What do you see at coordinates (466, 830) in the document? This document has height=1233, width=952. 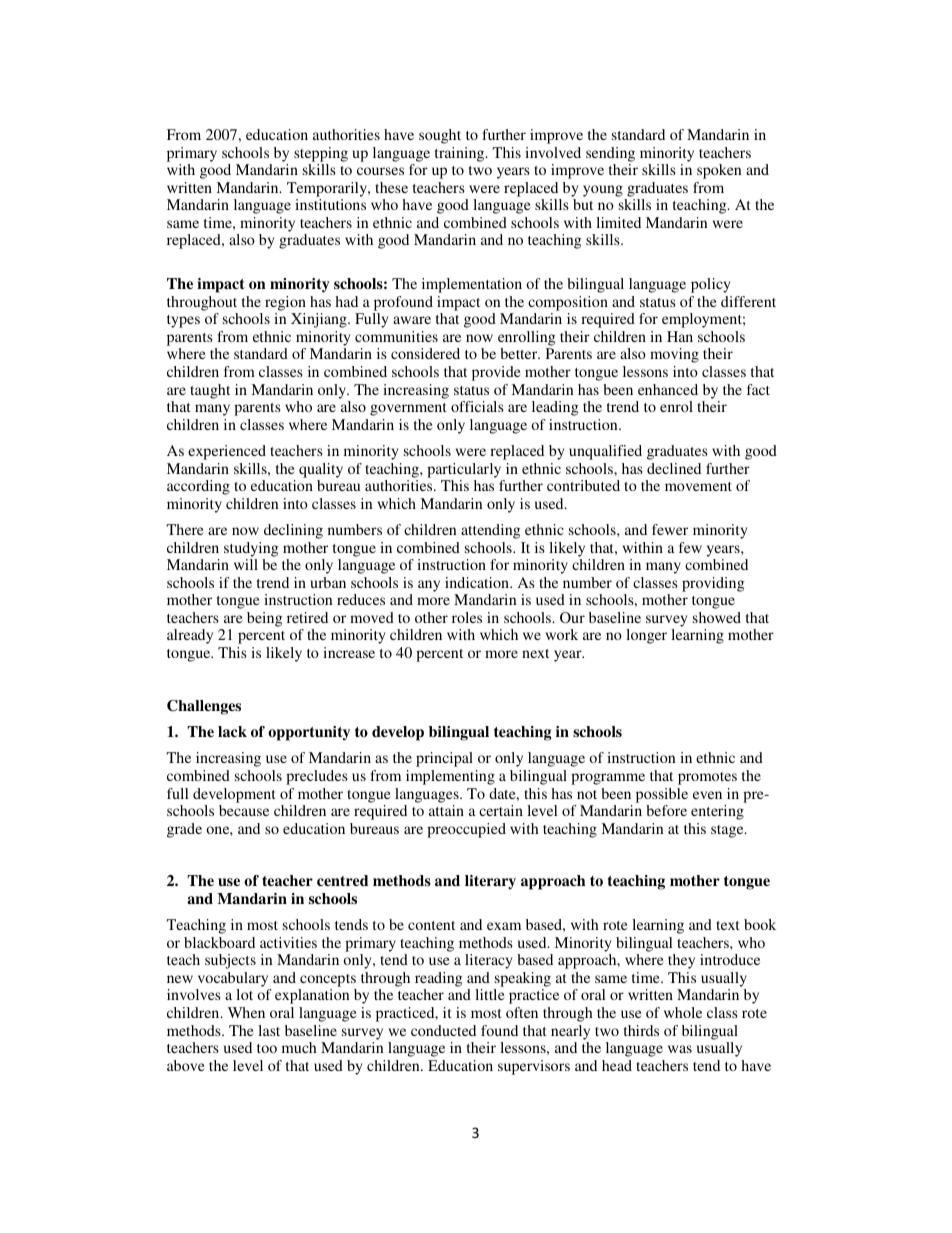 I see `preoccupied` at bounding box center [466, 830].
